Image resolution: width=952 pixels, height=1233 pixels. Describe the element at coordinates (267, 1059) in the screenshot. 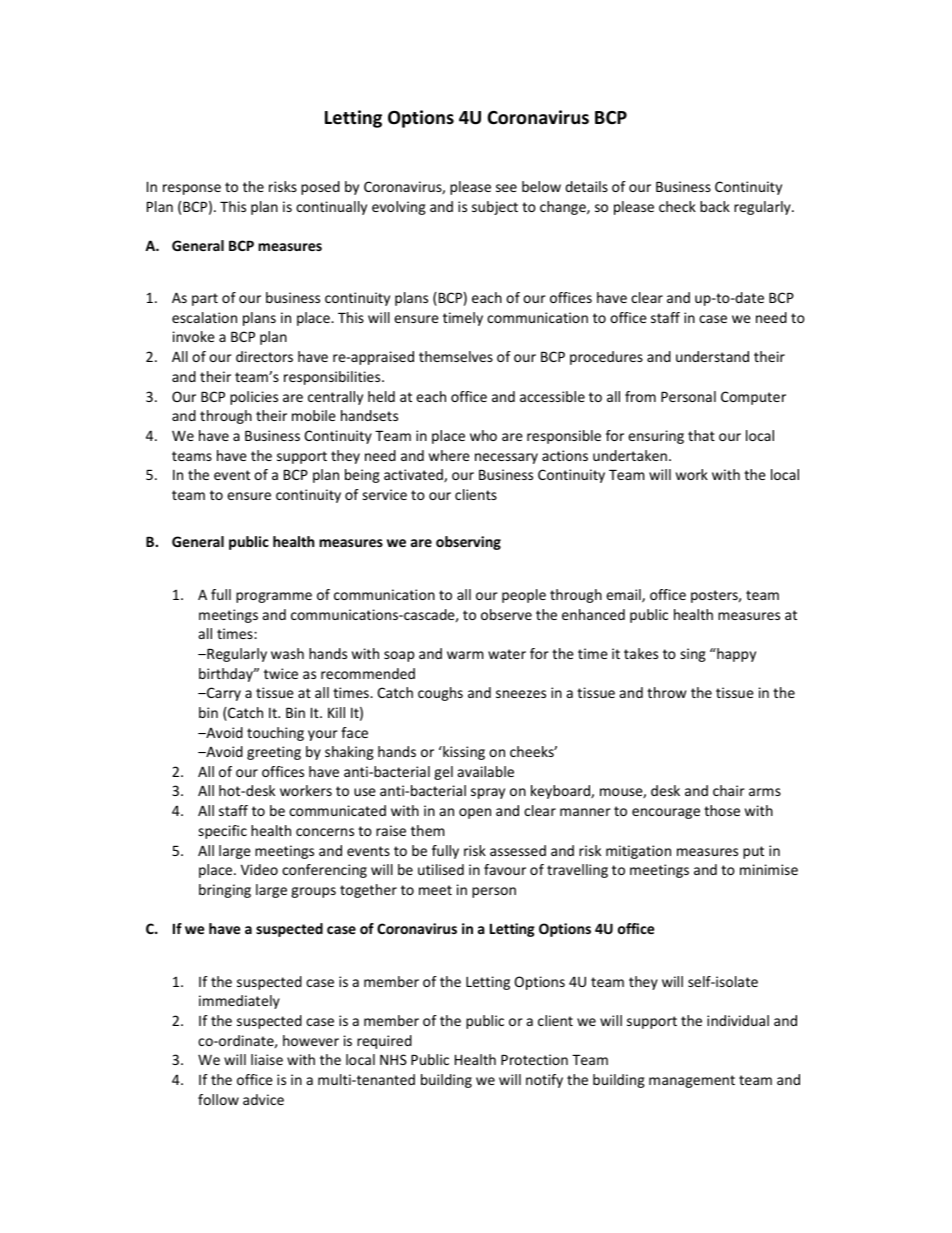

I see `liaise` at that location.
